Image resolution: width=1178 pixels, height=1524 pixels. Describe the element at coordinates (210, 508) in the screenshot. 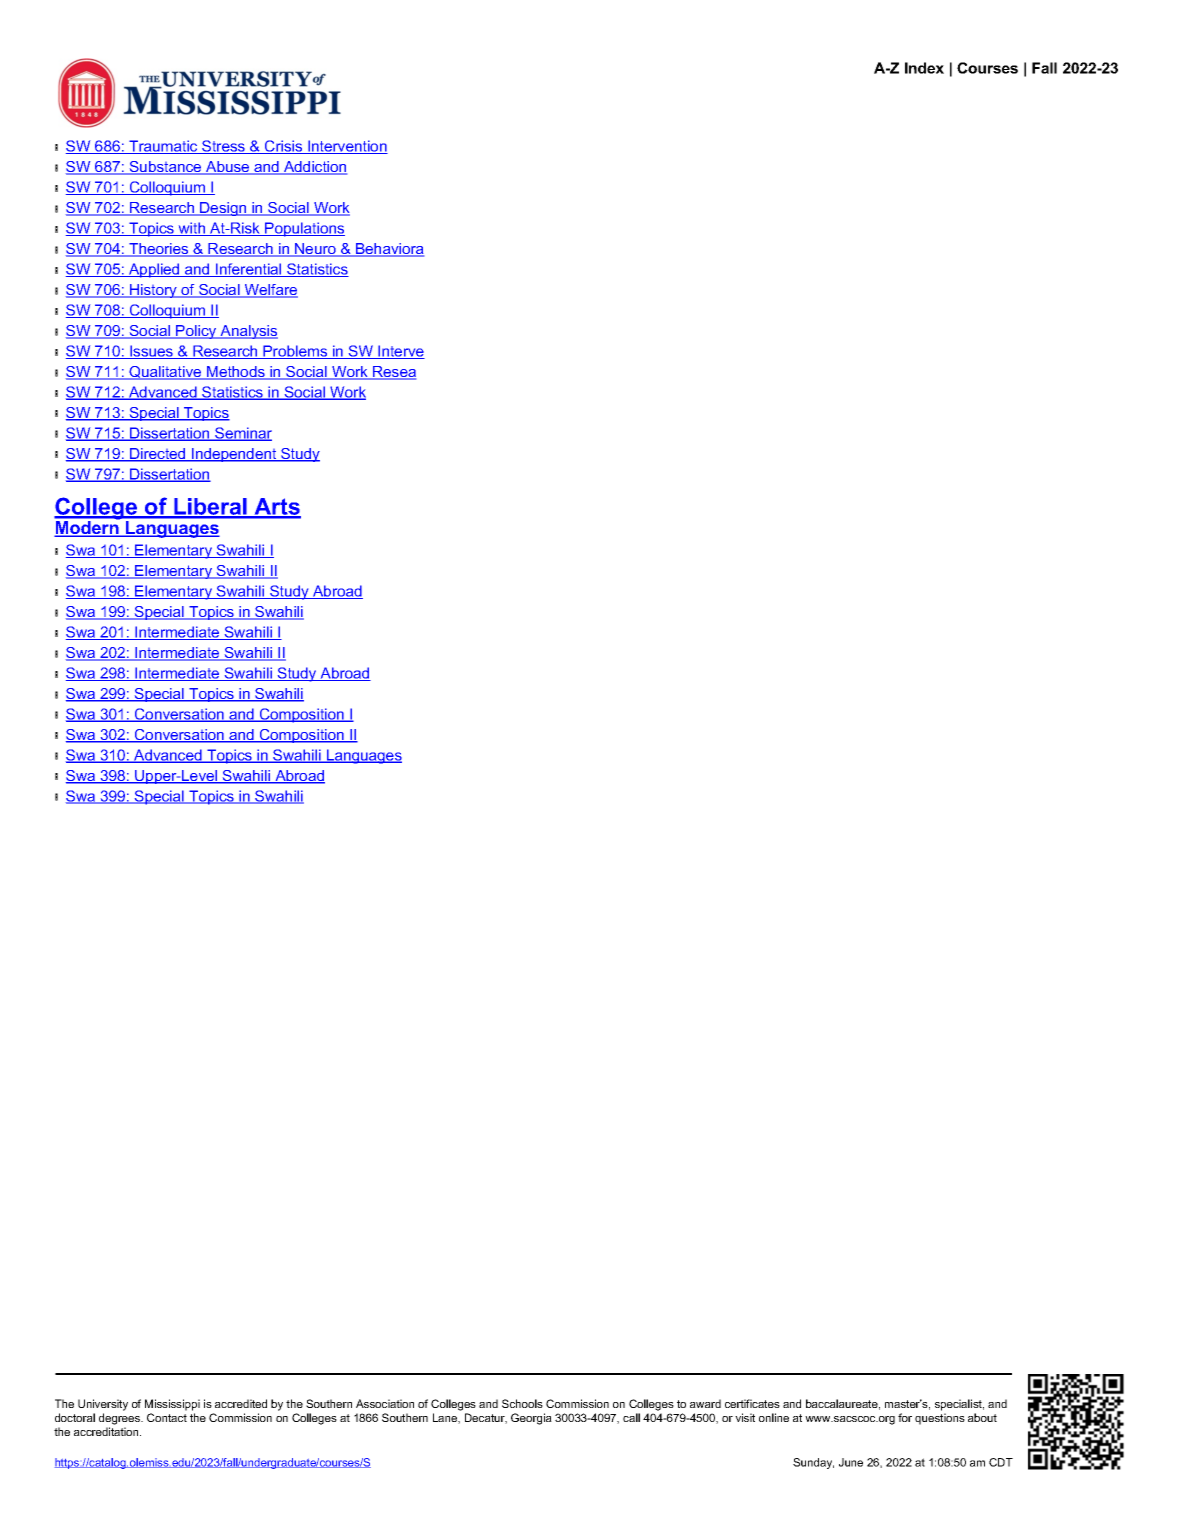

I see `Liberal` at that location.
